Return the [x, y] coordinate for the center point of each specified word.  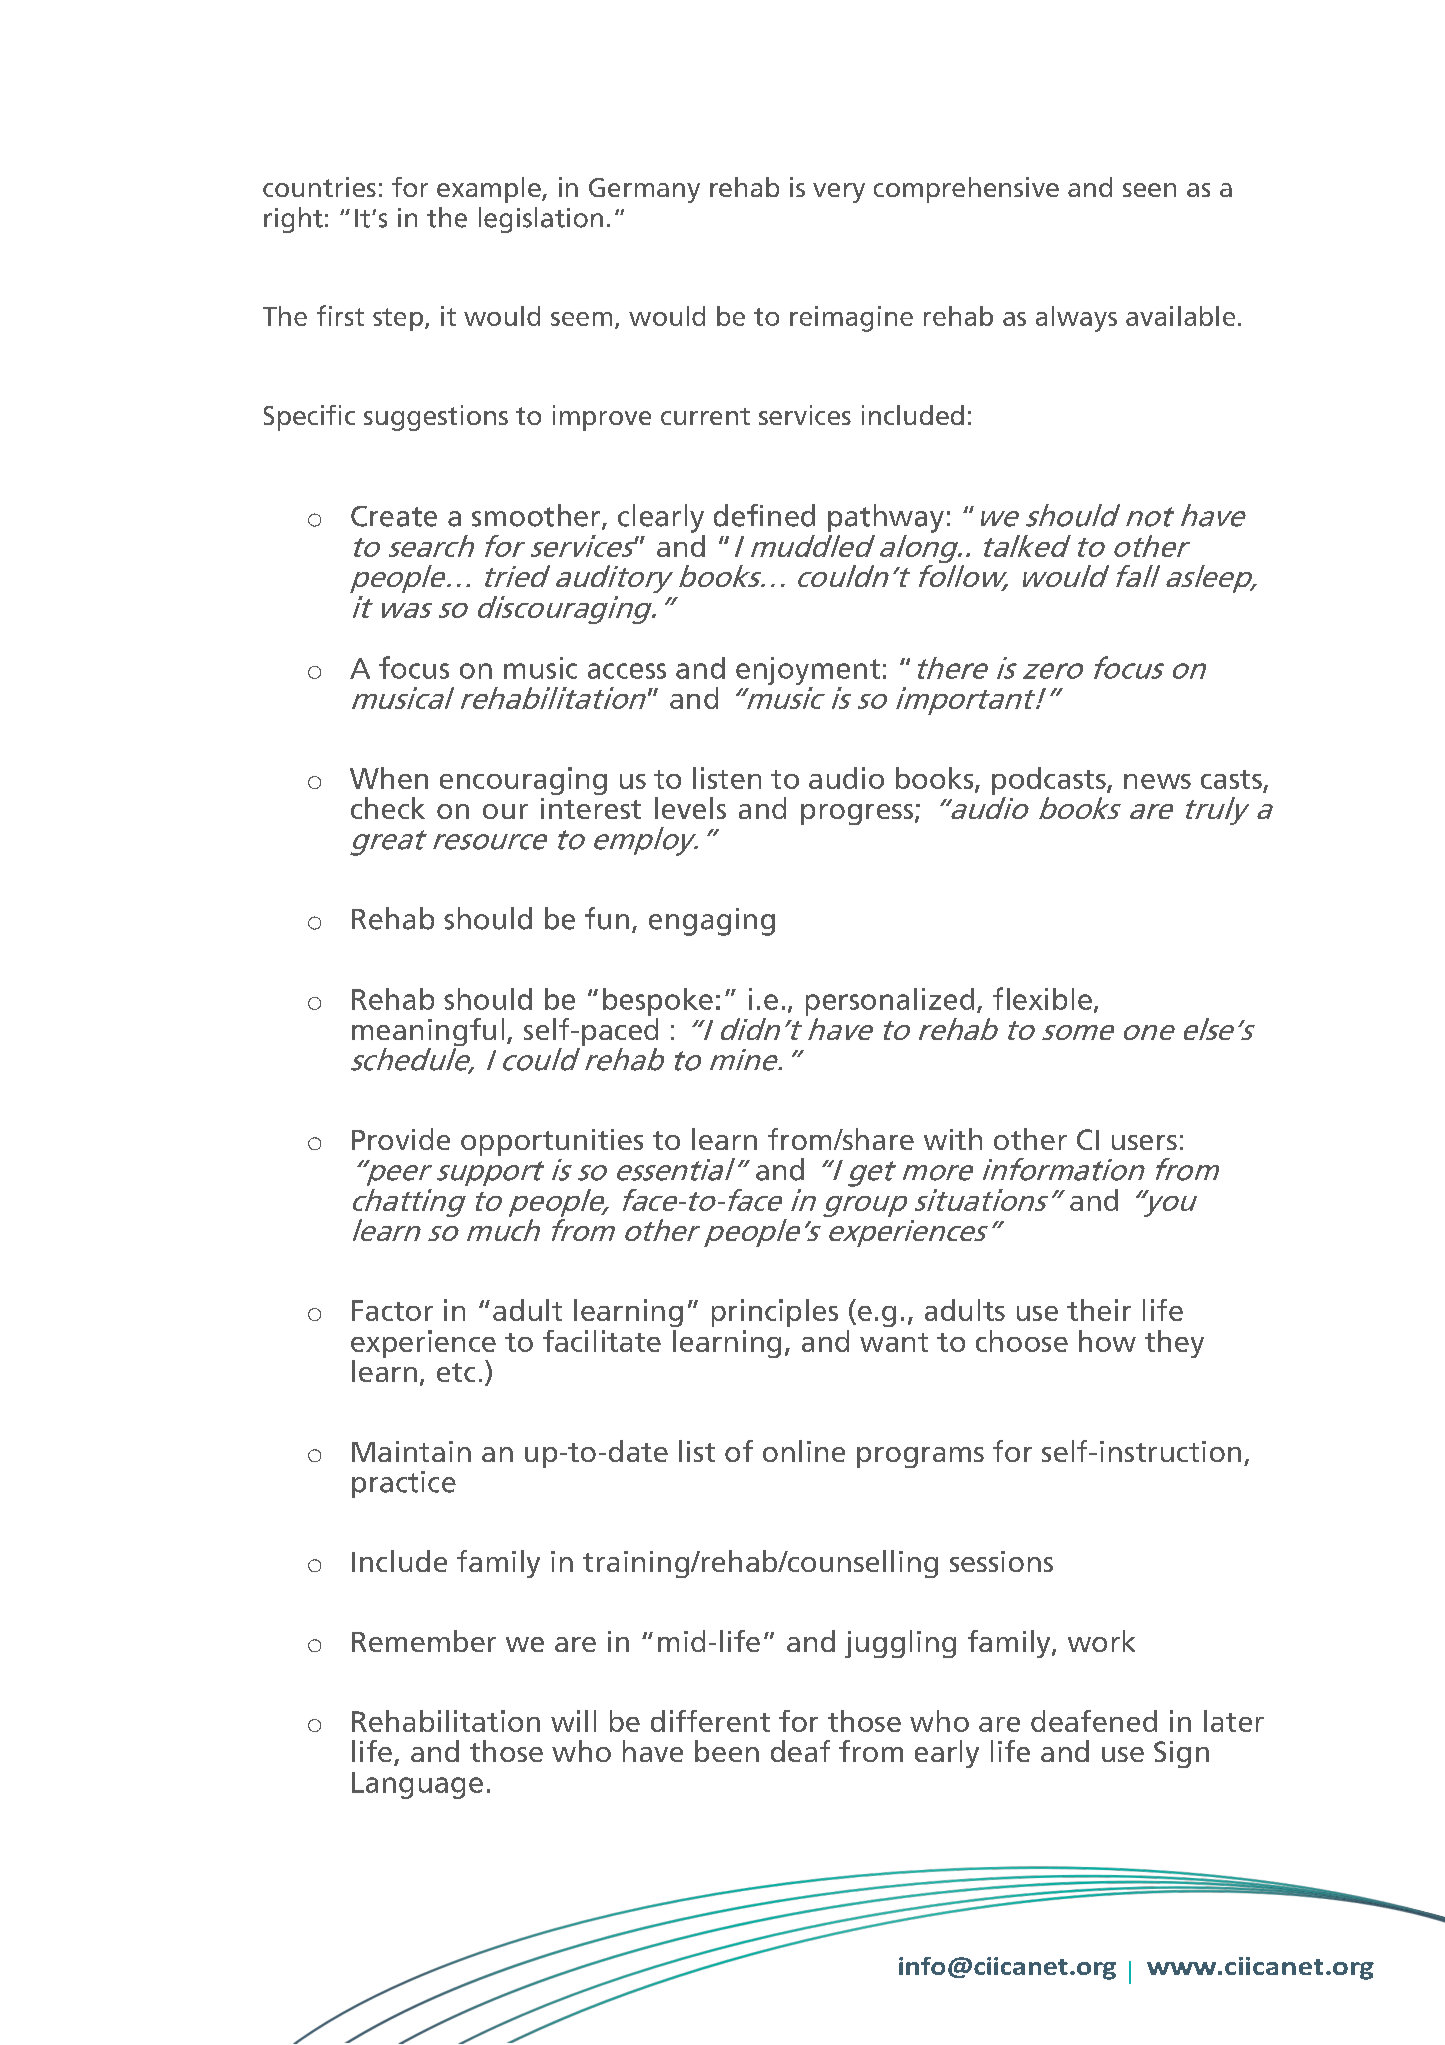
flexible [1042, 998]
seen [1149, 190]
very [839, 193]
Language [417, 1785]
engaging [712, 922]
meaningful [428, 1033]
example [490, 190]
